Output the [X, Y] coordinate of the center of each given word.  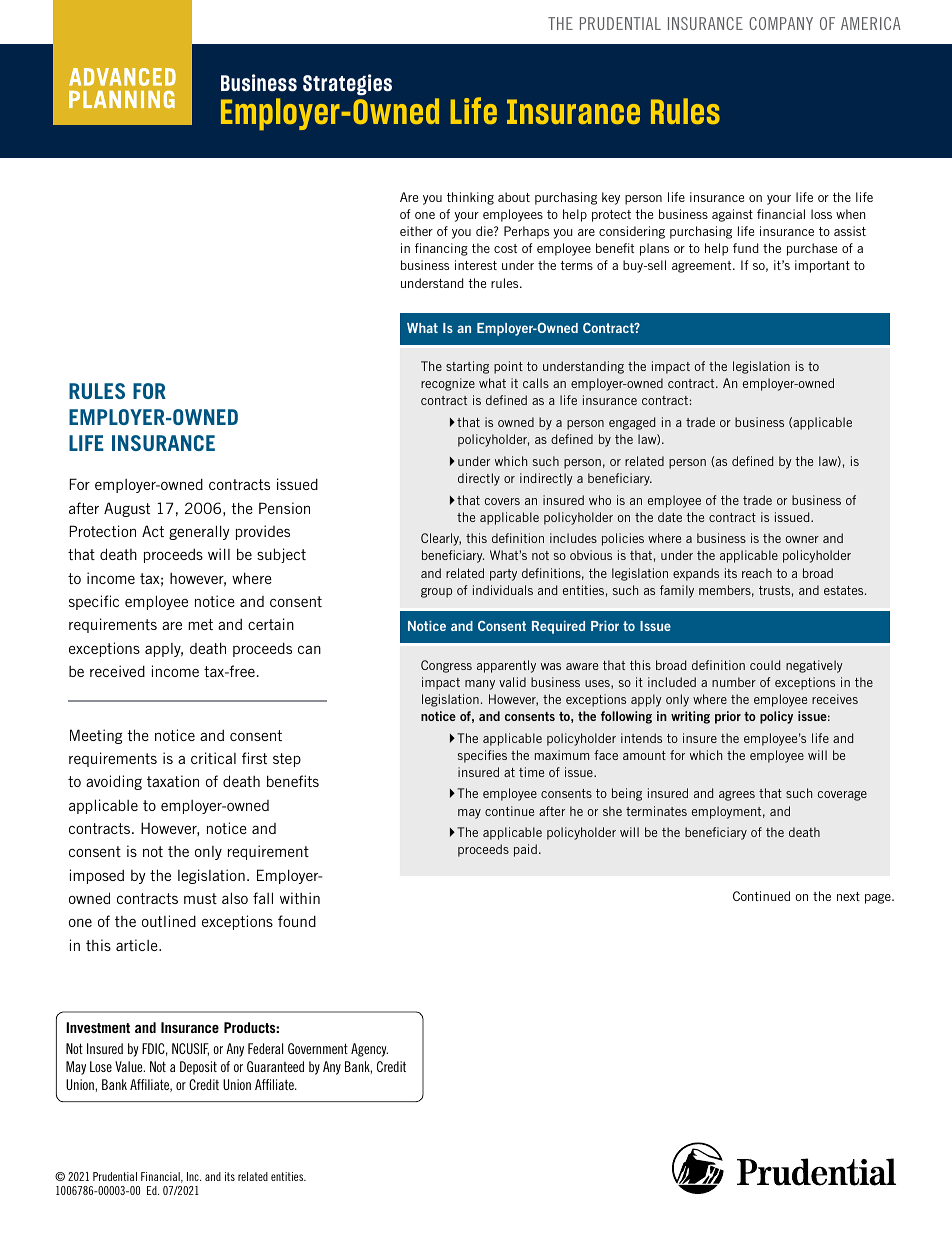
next [848, 896]
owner [802, 539]
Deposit [198, 1068]
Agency [369, 1050]
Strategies [347, 85]
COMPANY [781, 23]
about [514, 197]
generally [199, 532]
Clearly [441, 539]
